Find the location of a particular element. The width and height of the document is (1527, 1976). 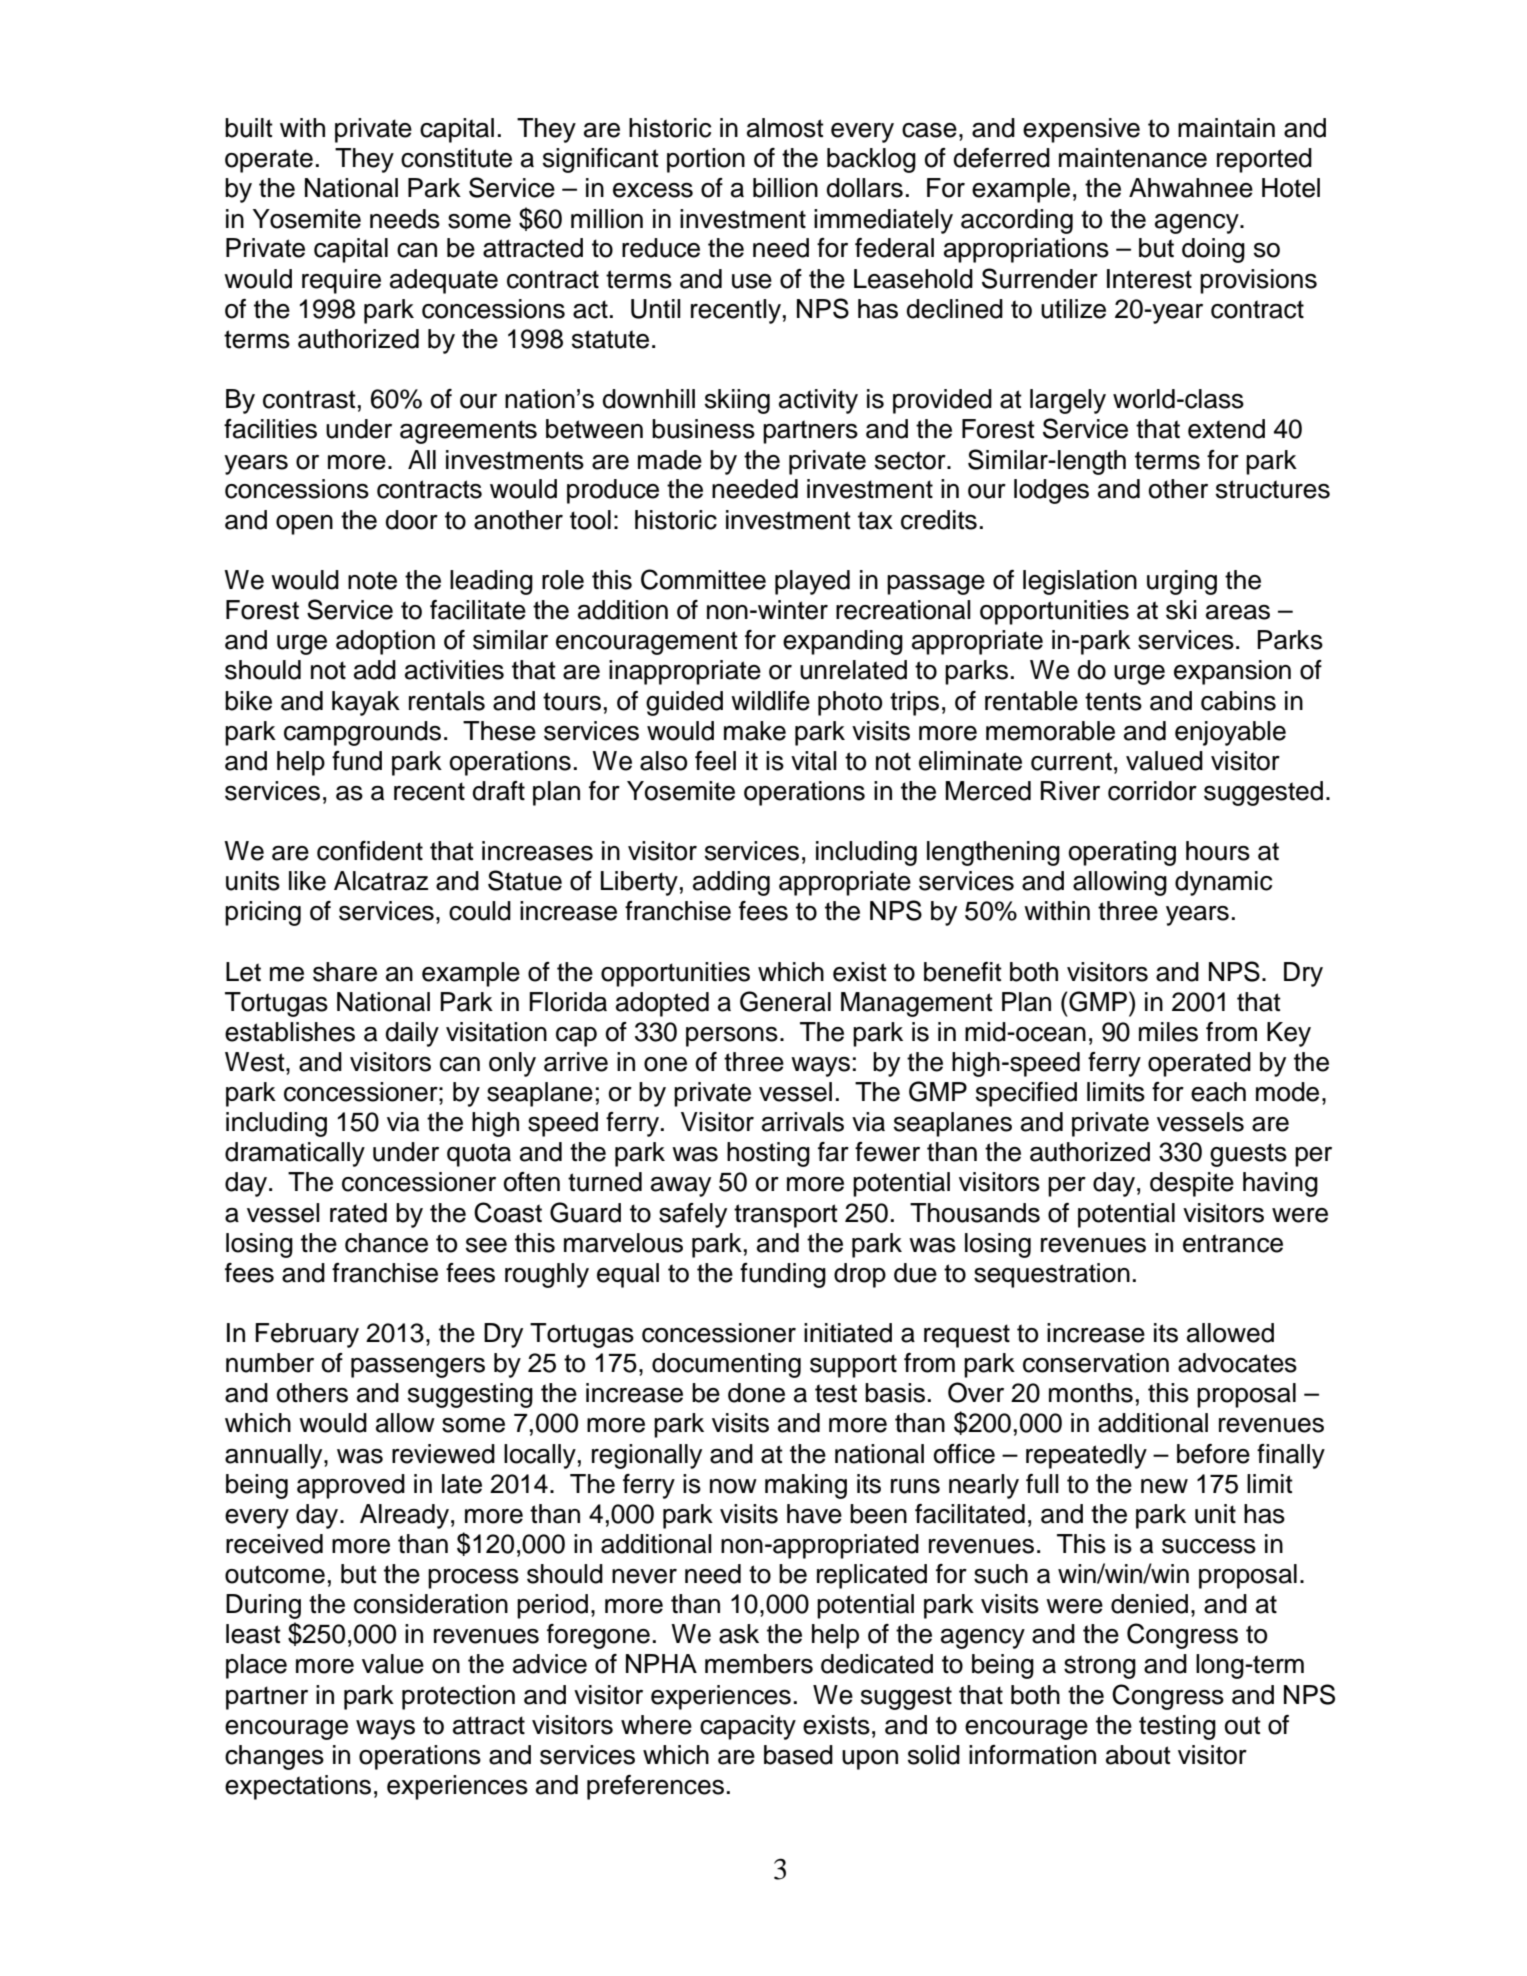

billion is located at coordinates (785, 188).
